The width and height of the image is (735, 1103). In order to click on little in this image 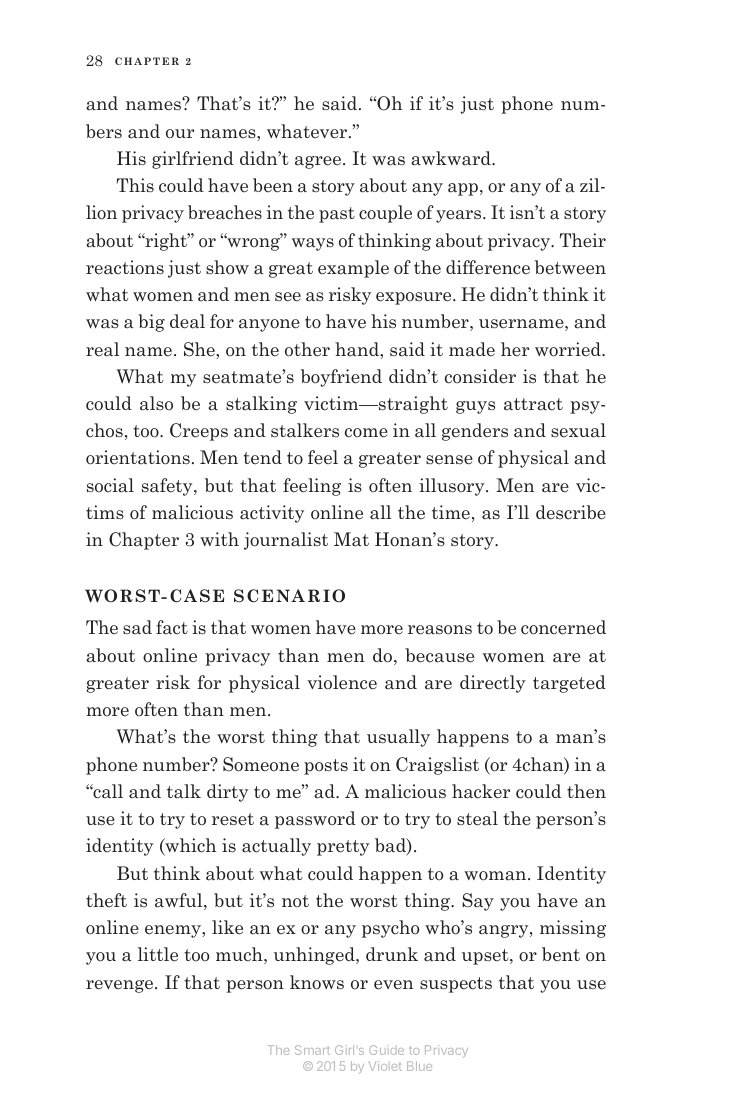, I will do `click(158, 954)`.
